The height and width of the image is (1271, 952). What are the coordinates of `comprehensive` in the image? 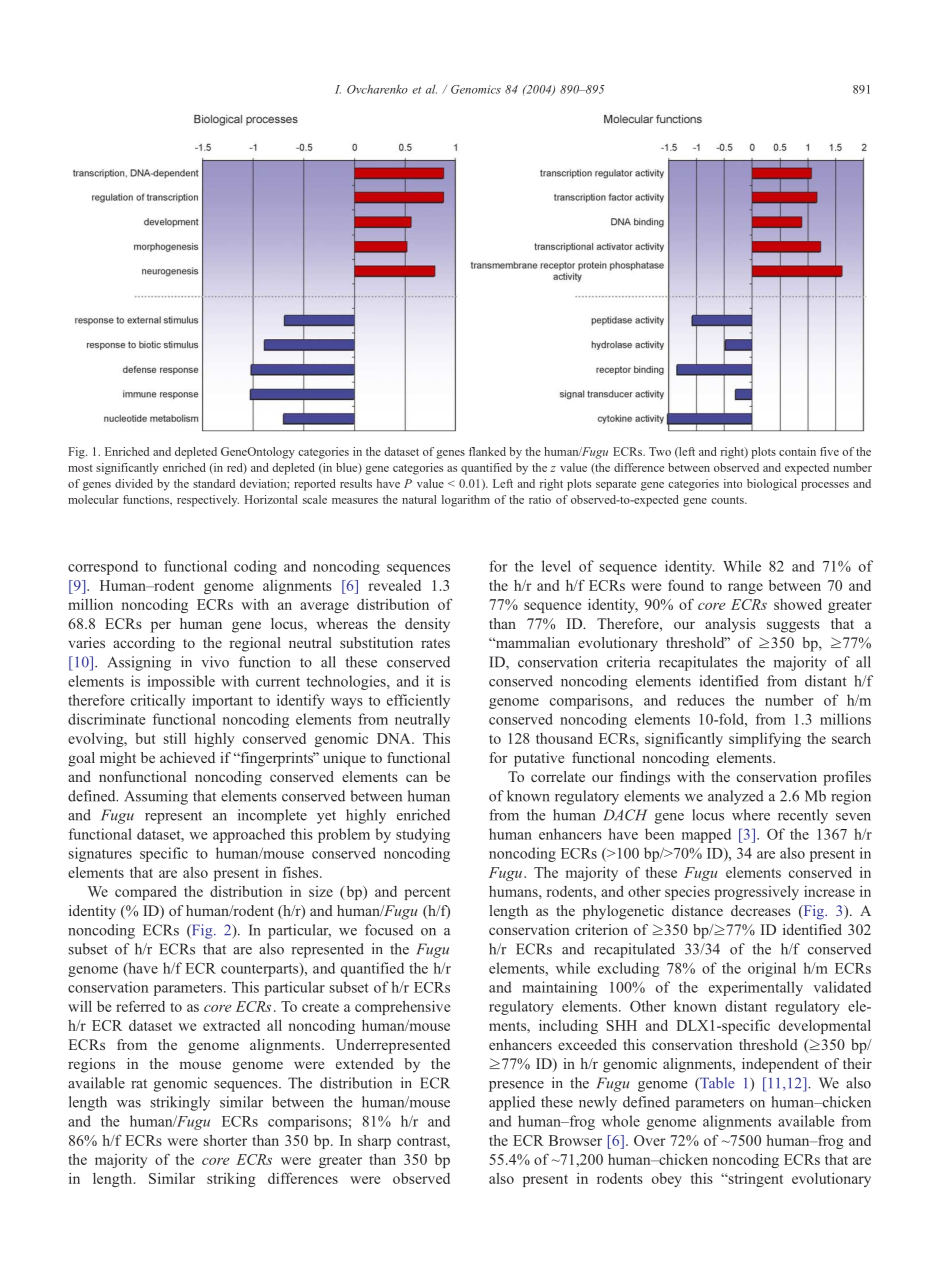 It's located at (402, 1007).
